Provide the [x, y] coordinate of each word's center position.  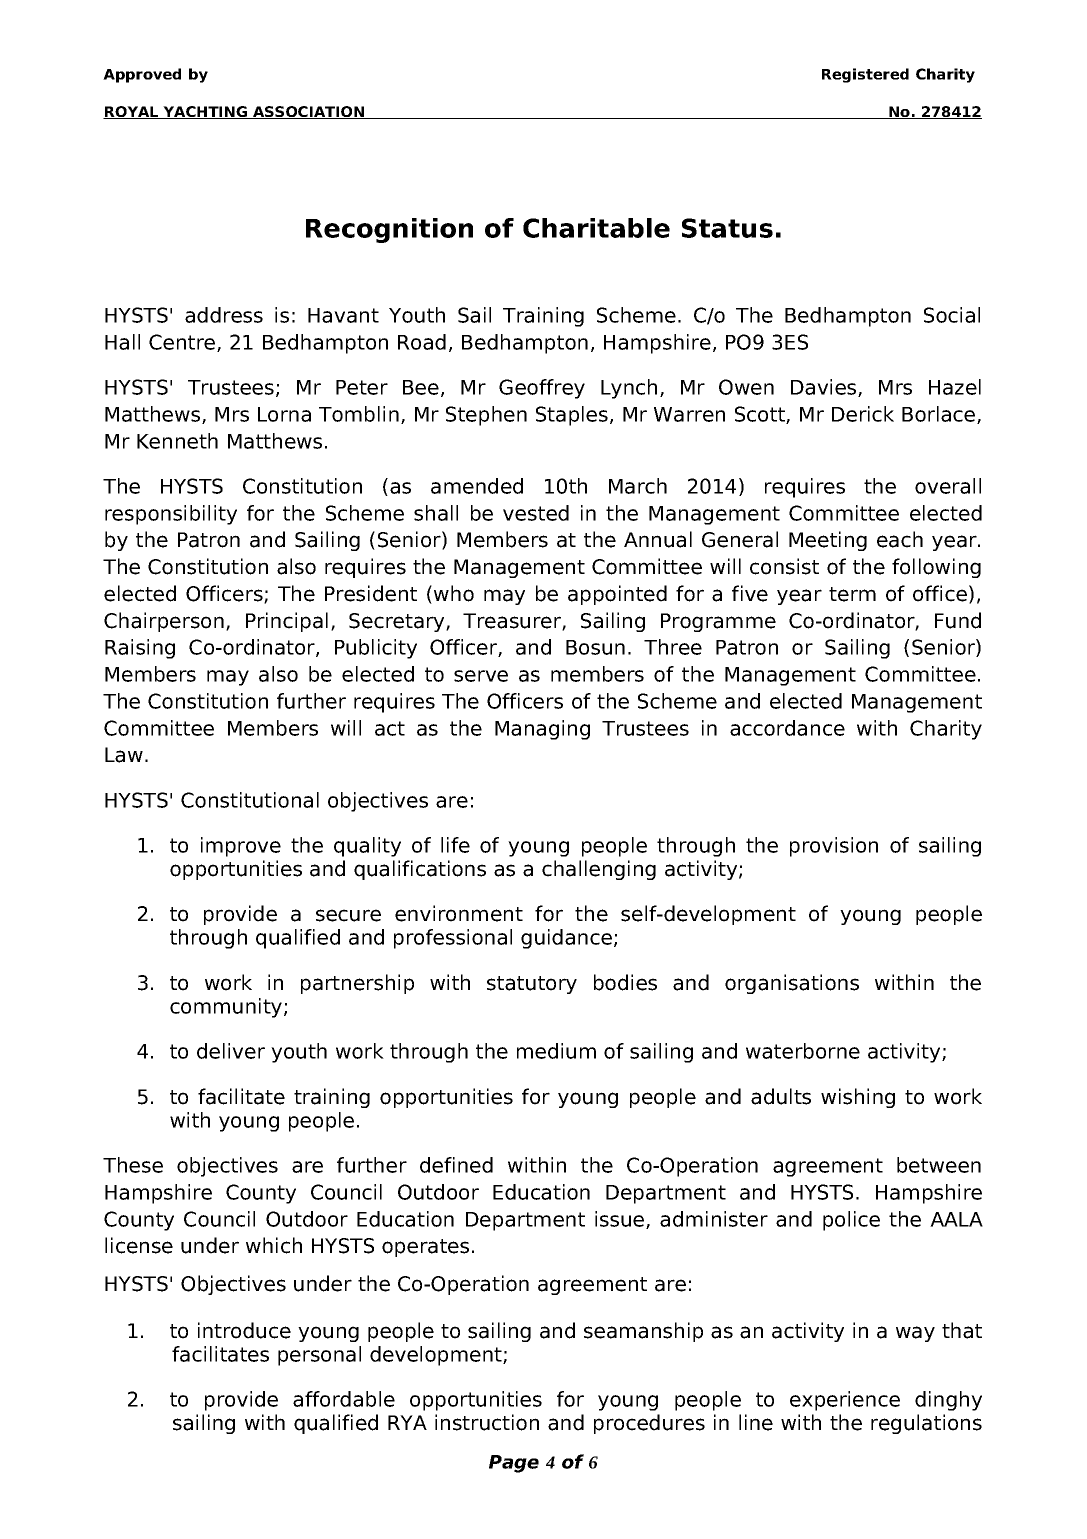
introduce [244, 1330]
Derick [863, 414]
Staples [572, 416]
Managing [542, 730]
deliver [231, 1051]
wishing [858, 1098]
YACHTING [205, 112]
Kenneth [177, 441]
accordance [787, 728]
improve [241, 847]
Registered [865, 75]
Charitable [596, 228]
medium [556, 1051]
